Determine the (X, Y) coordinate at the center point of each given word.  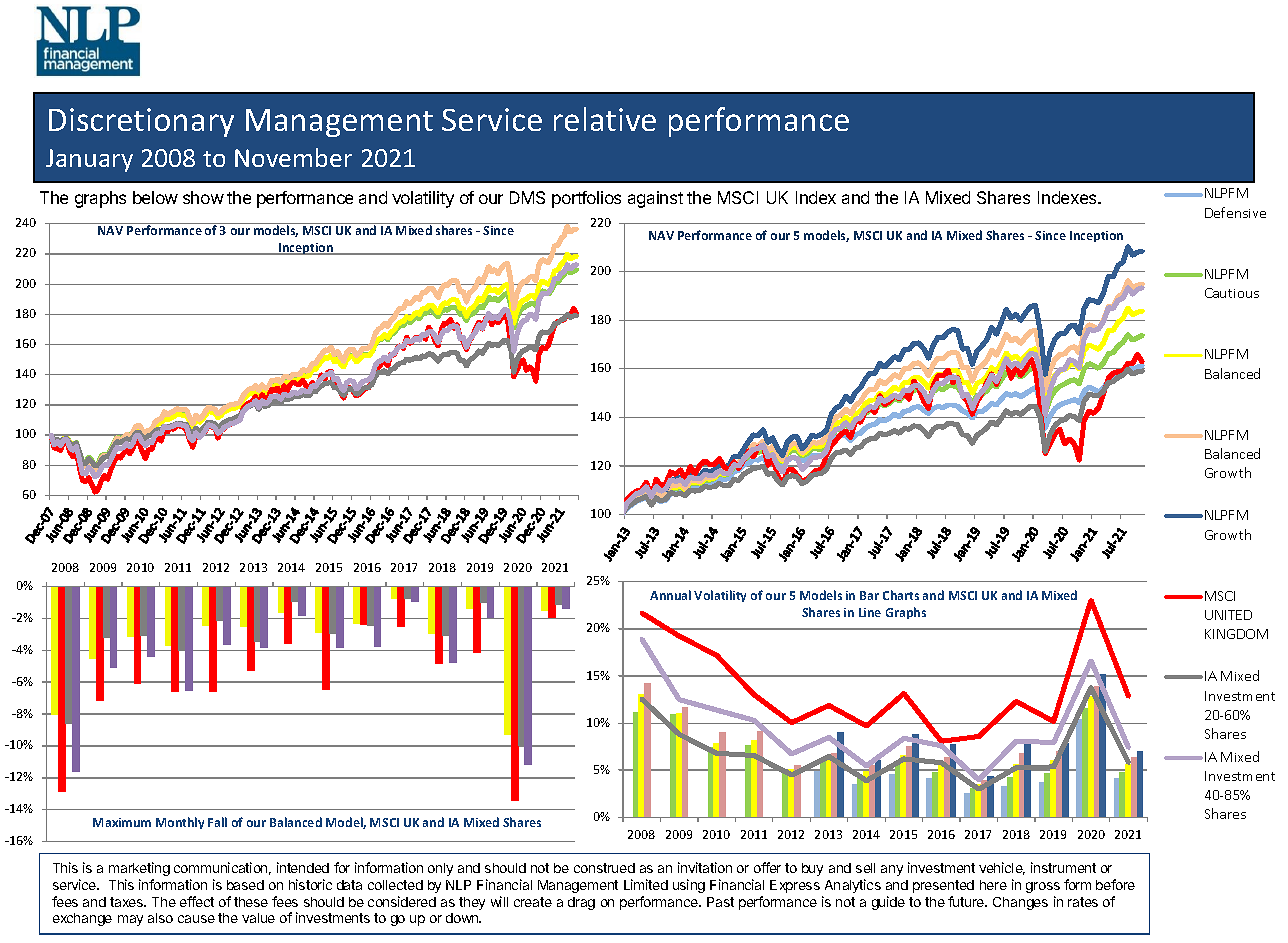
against (655, 199)
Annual (670, 595)
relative (605, 119)
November (293, 157)
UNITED (1228, 615)
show (203, 197)
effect (197, 901)
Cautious (1232, 293)
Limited (646, 884)
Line (870, 612)
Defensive (1235, 212)
